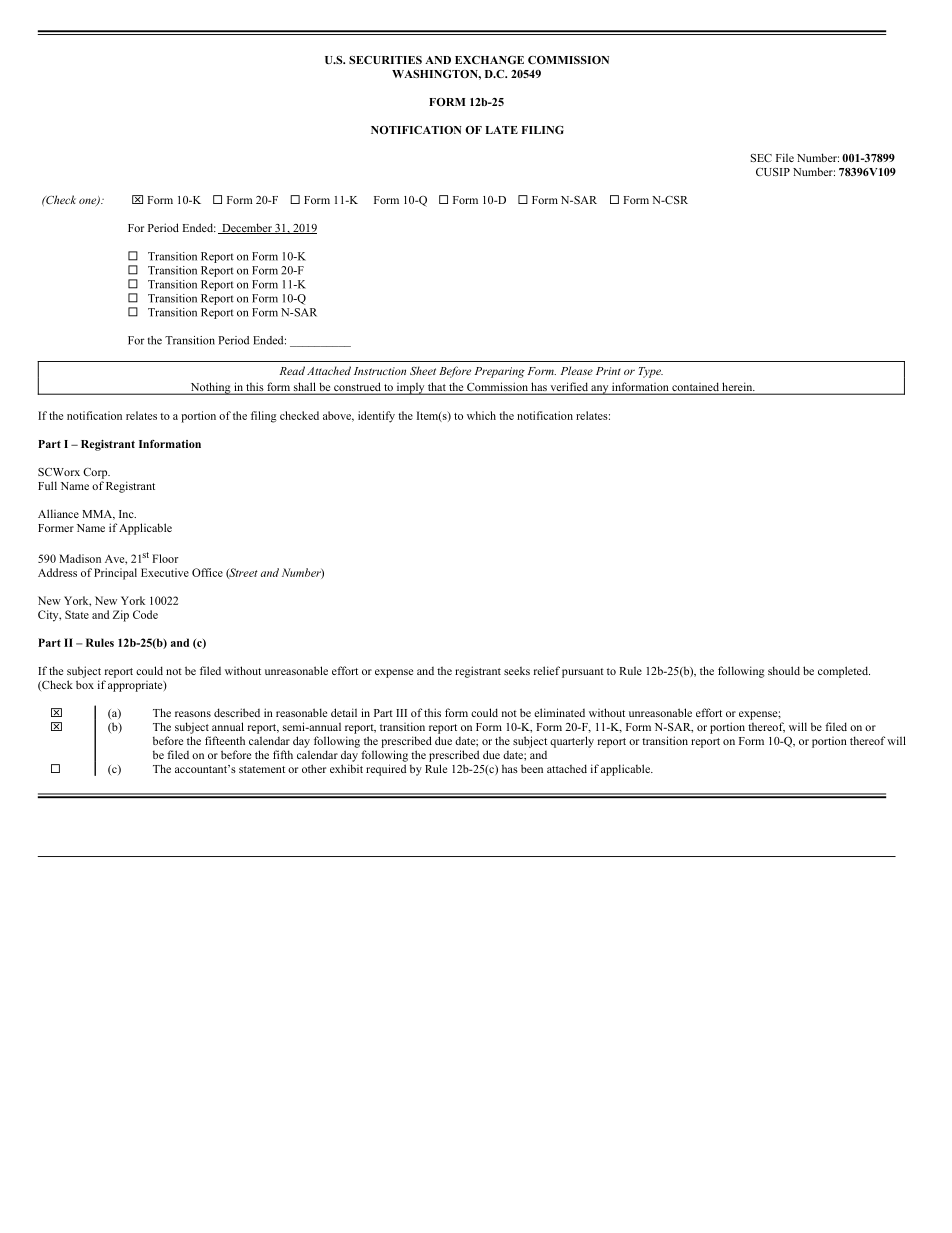 This screenshot has width=952, height=1233. Describe the element at coordinates (481, 415) in the screenshot. I see `which` at that location.
